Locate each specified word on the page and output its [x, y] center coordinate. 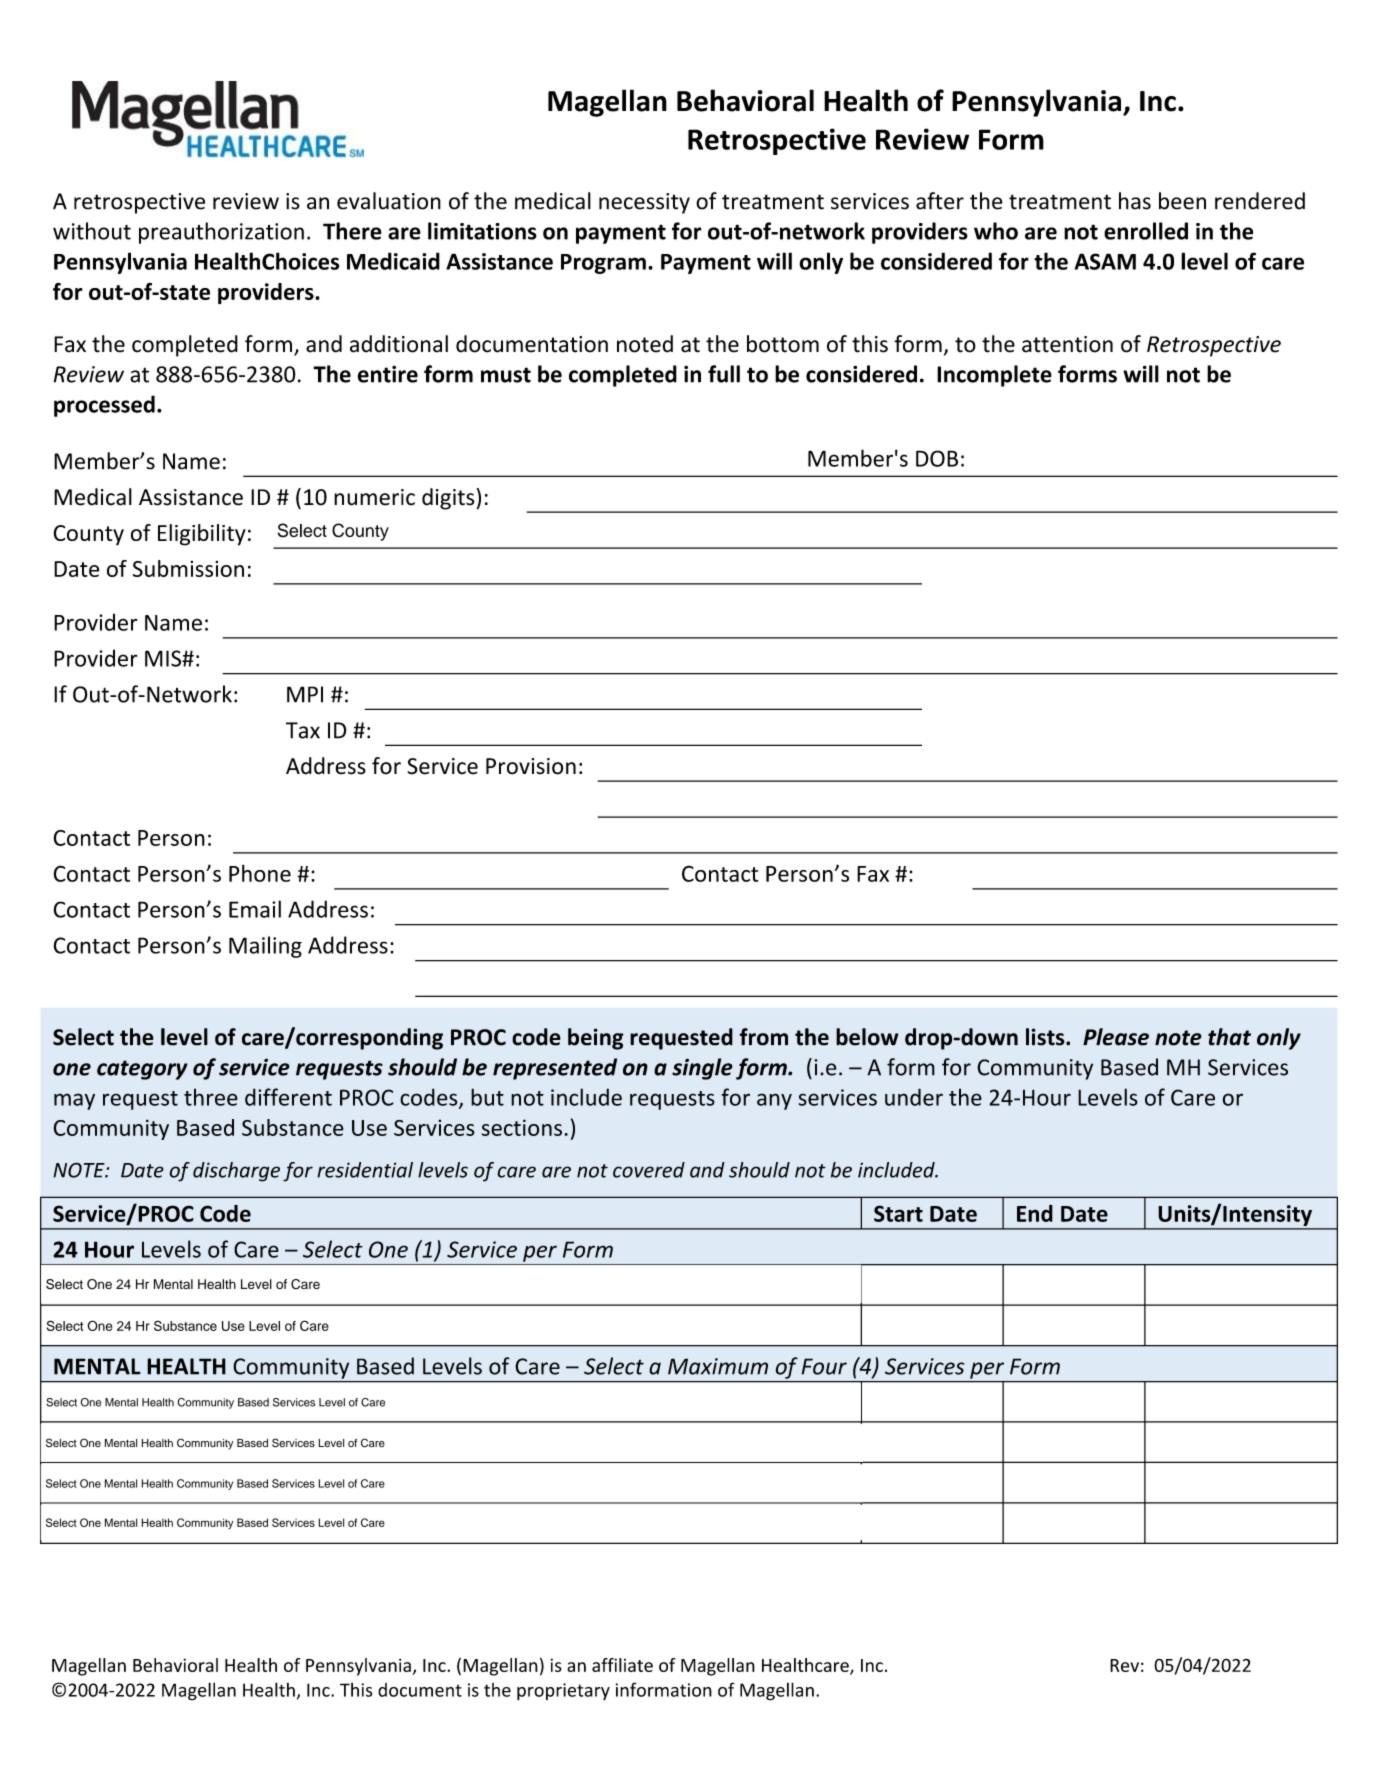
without [92, 231]
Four [824, 1366]
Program [603, 264]
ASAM [1105, 261]
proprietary [563, 1691]
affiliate [622, 1665]
